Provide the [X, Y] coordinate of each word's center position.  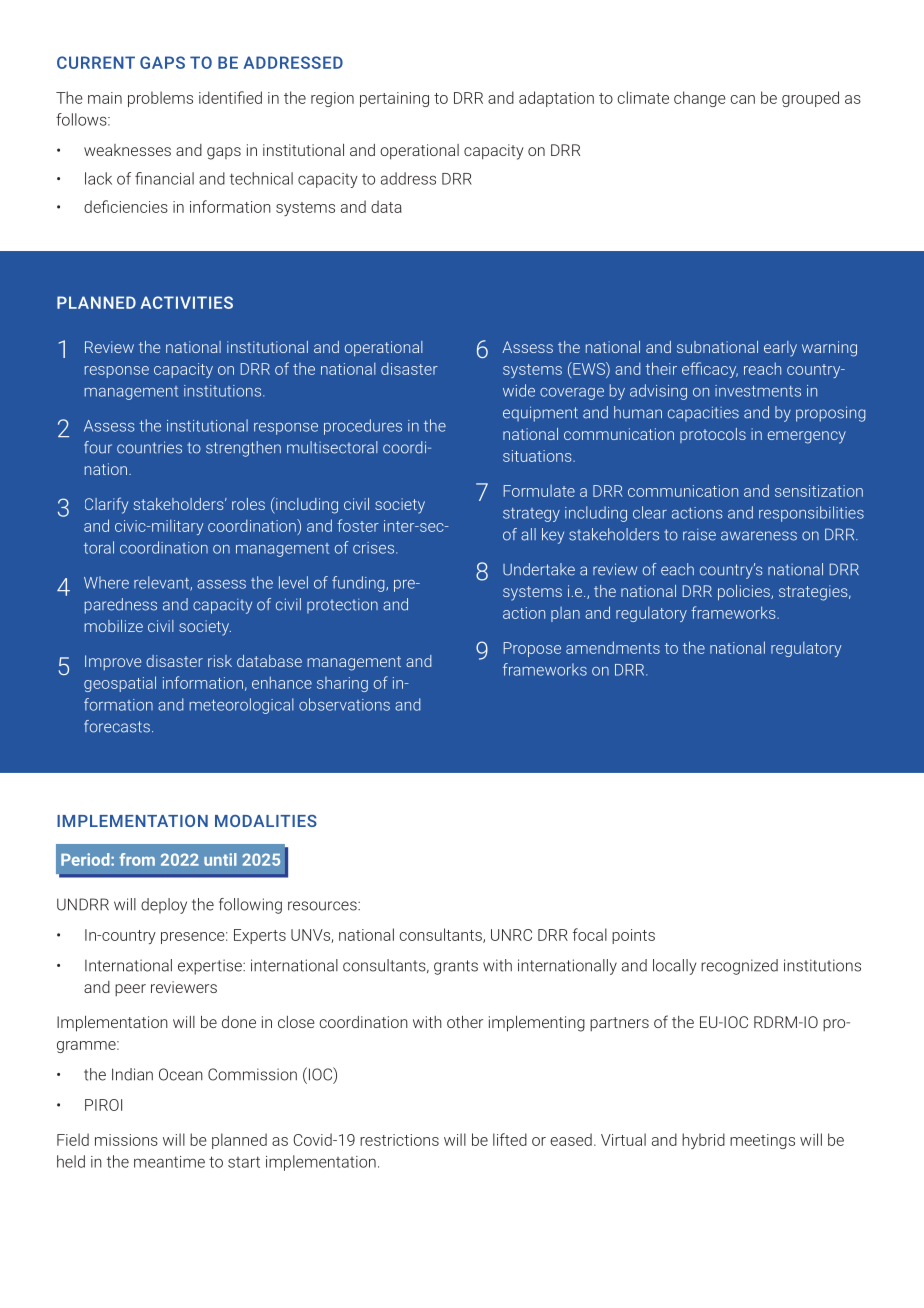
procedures [363, 427]
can [742, 99]
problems [160, 99]
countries [149, 447]
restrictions [399, 1140]
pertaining [394, 99]
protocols [713, 435]
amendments [613, 647]
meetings [762, 1141]
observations [344, 704]
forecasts [117, 726]
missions [126, 1140]
